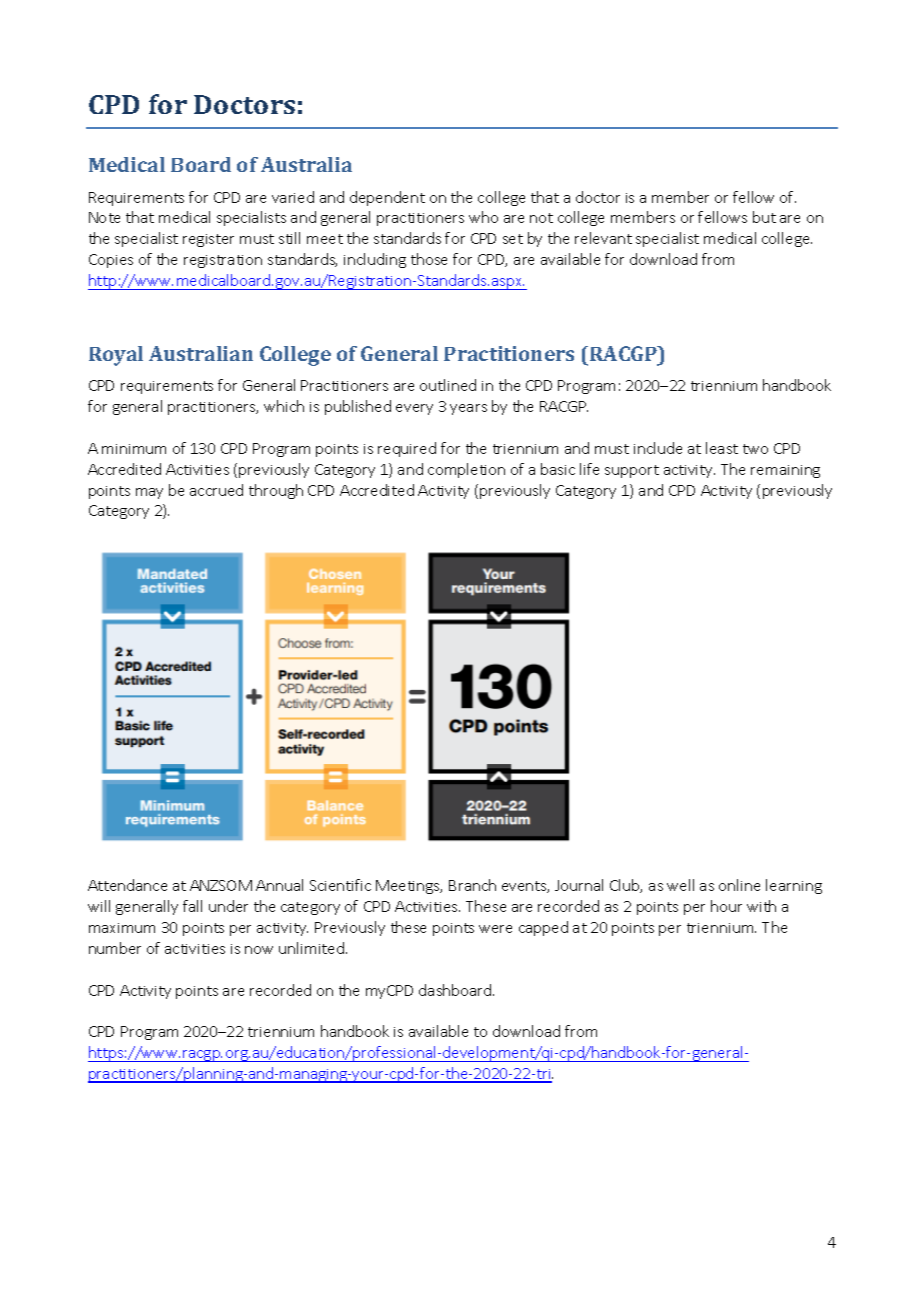 The height and width of the page is (1308, 924). What do you see at coordinates (764, 217) in the page?
I see `but` at bounding box center [764, 217].
